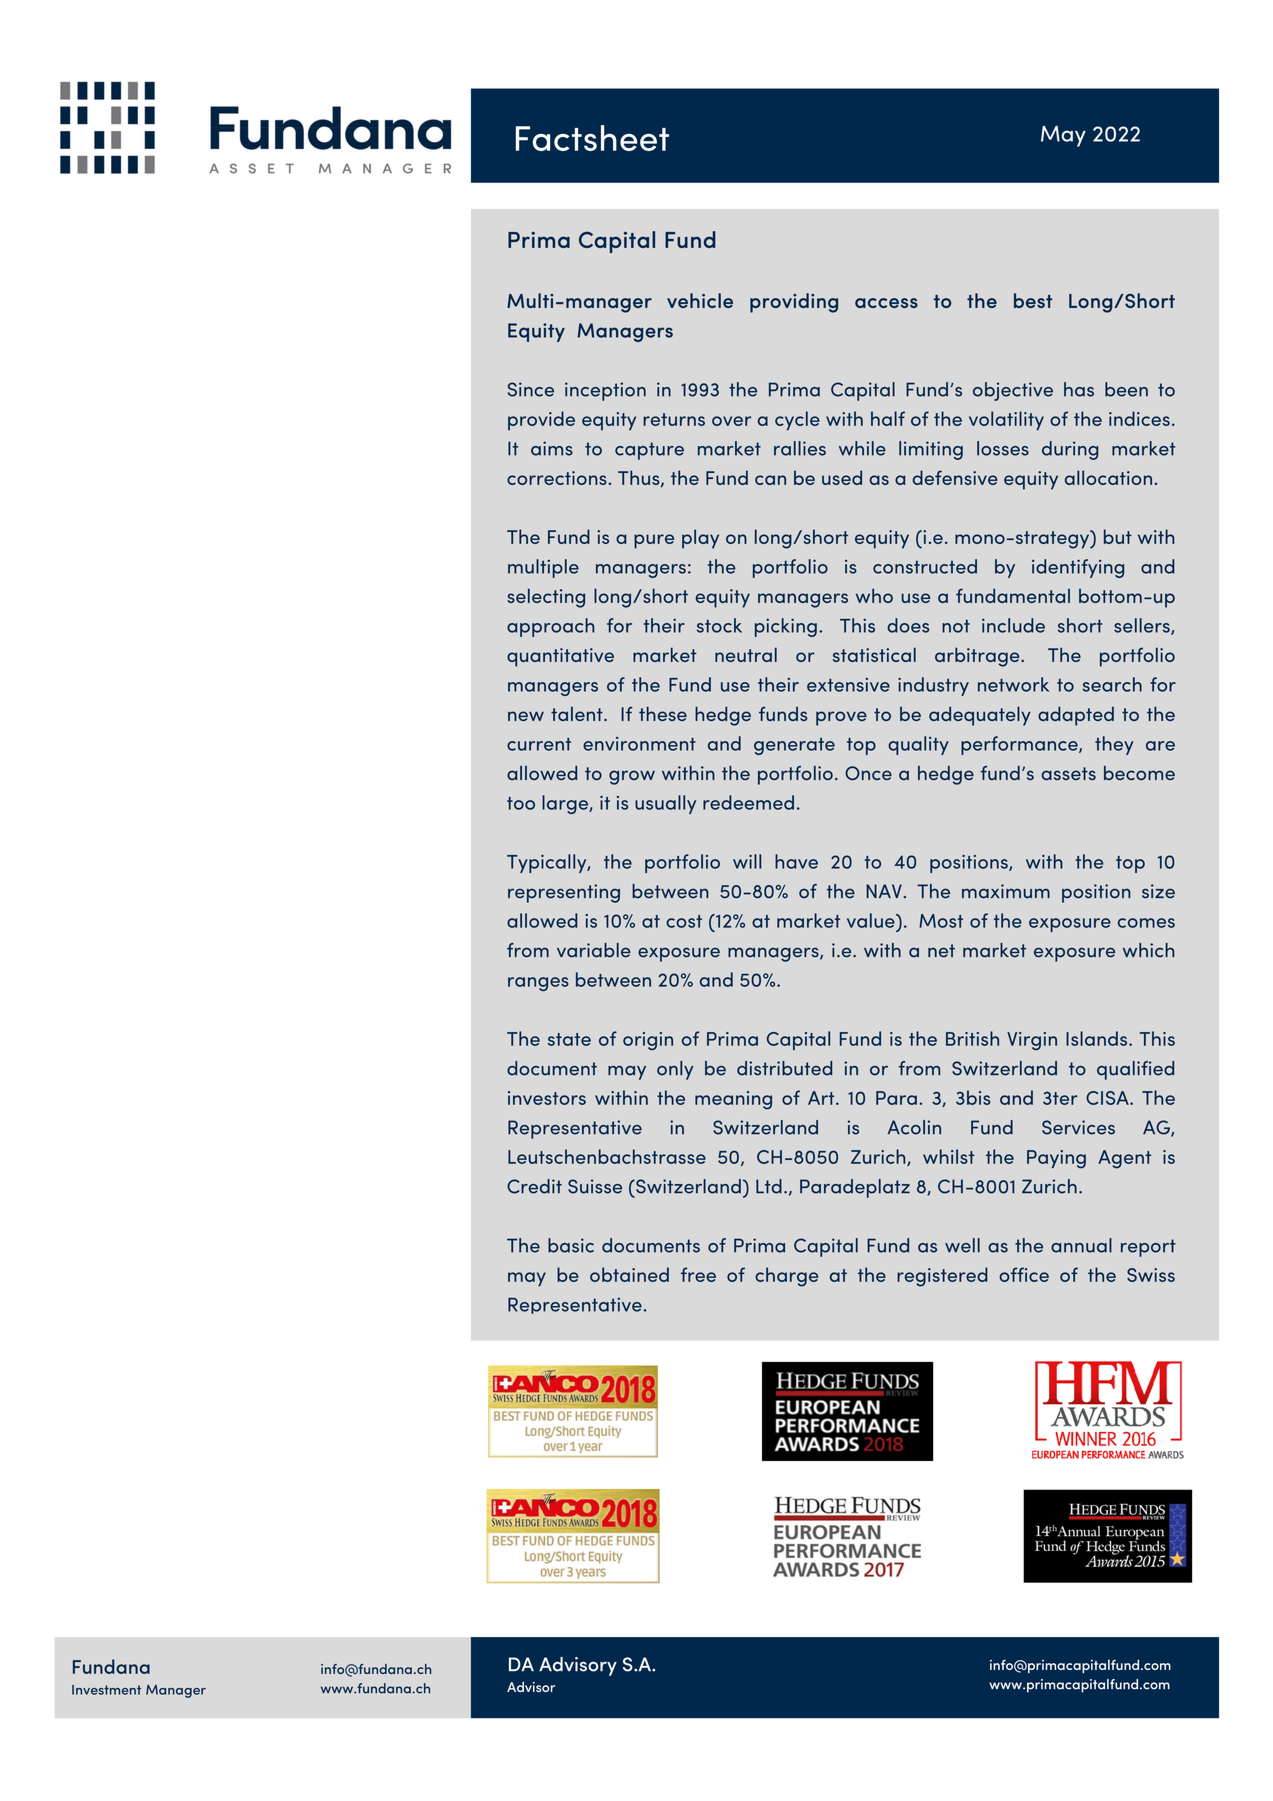 Image resolution: width=1273 pixels, height=1801 pixels. Describe the element at coordinates (629, 1274) in the screenshot. I see `obtained` at that location.
